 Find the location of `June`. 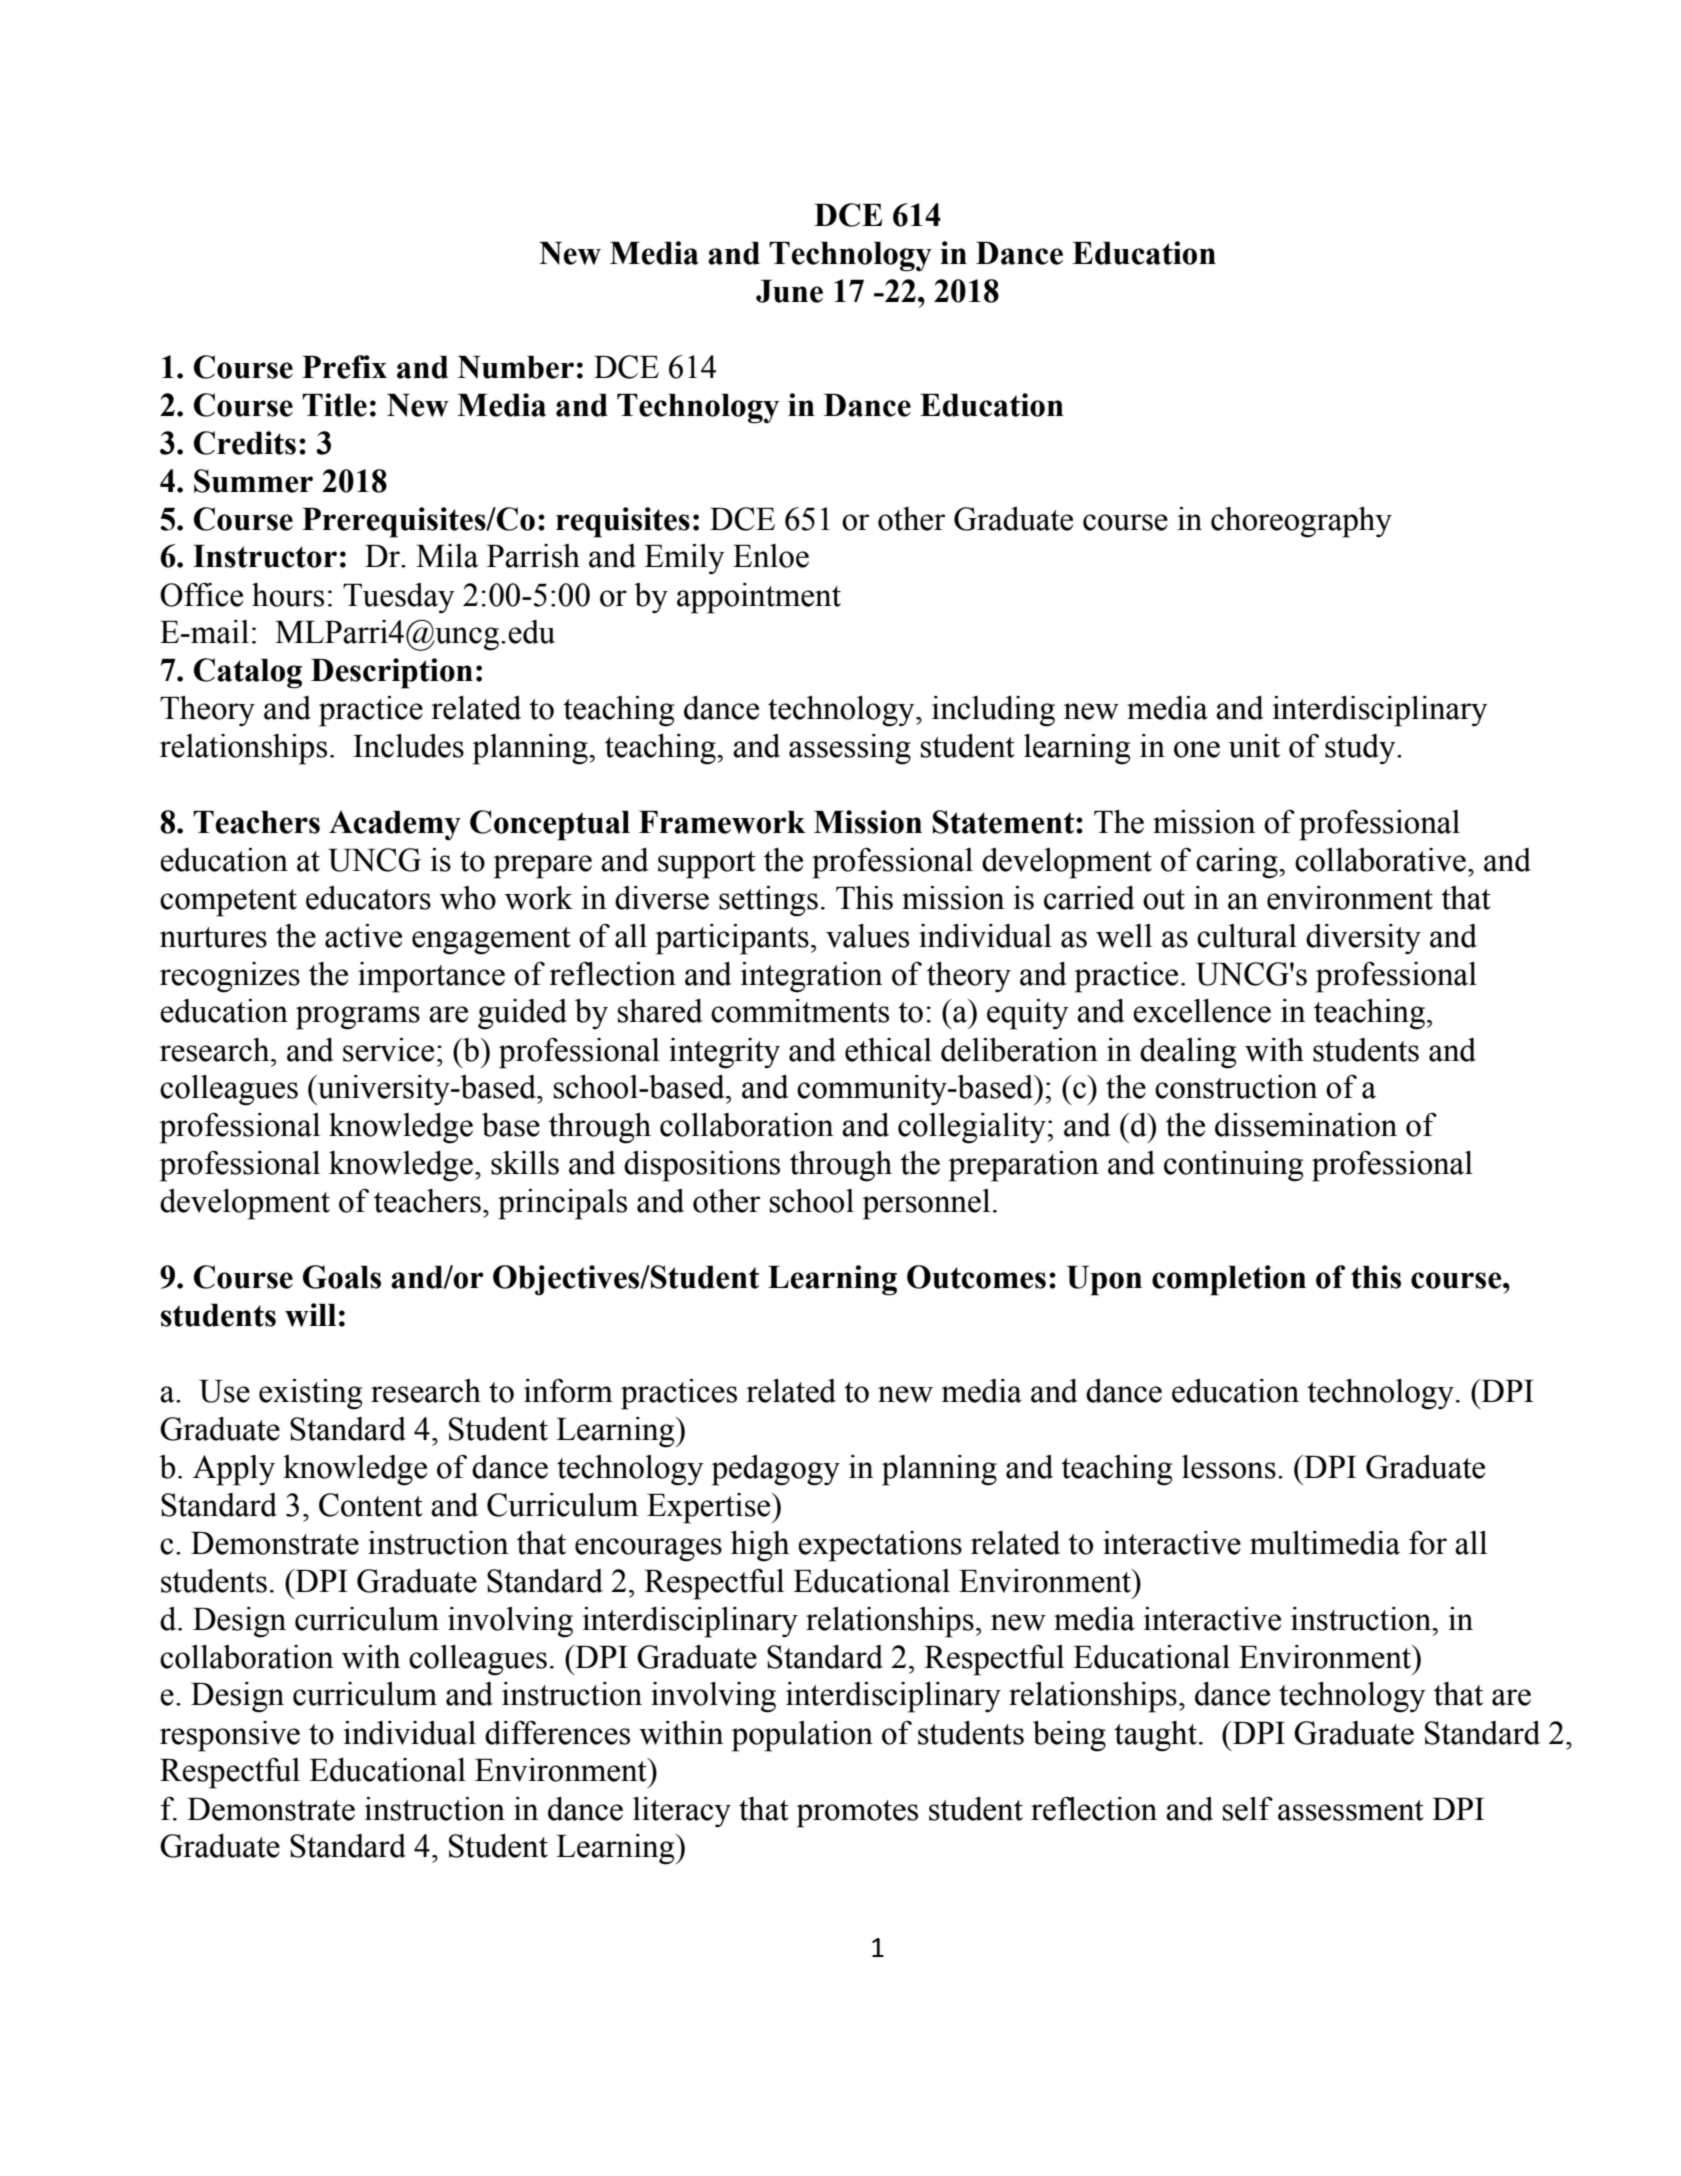

June is located at coordinates (789, 291).
